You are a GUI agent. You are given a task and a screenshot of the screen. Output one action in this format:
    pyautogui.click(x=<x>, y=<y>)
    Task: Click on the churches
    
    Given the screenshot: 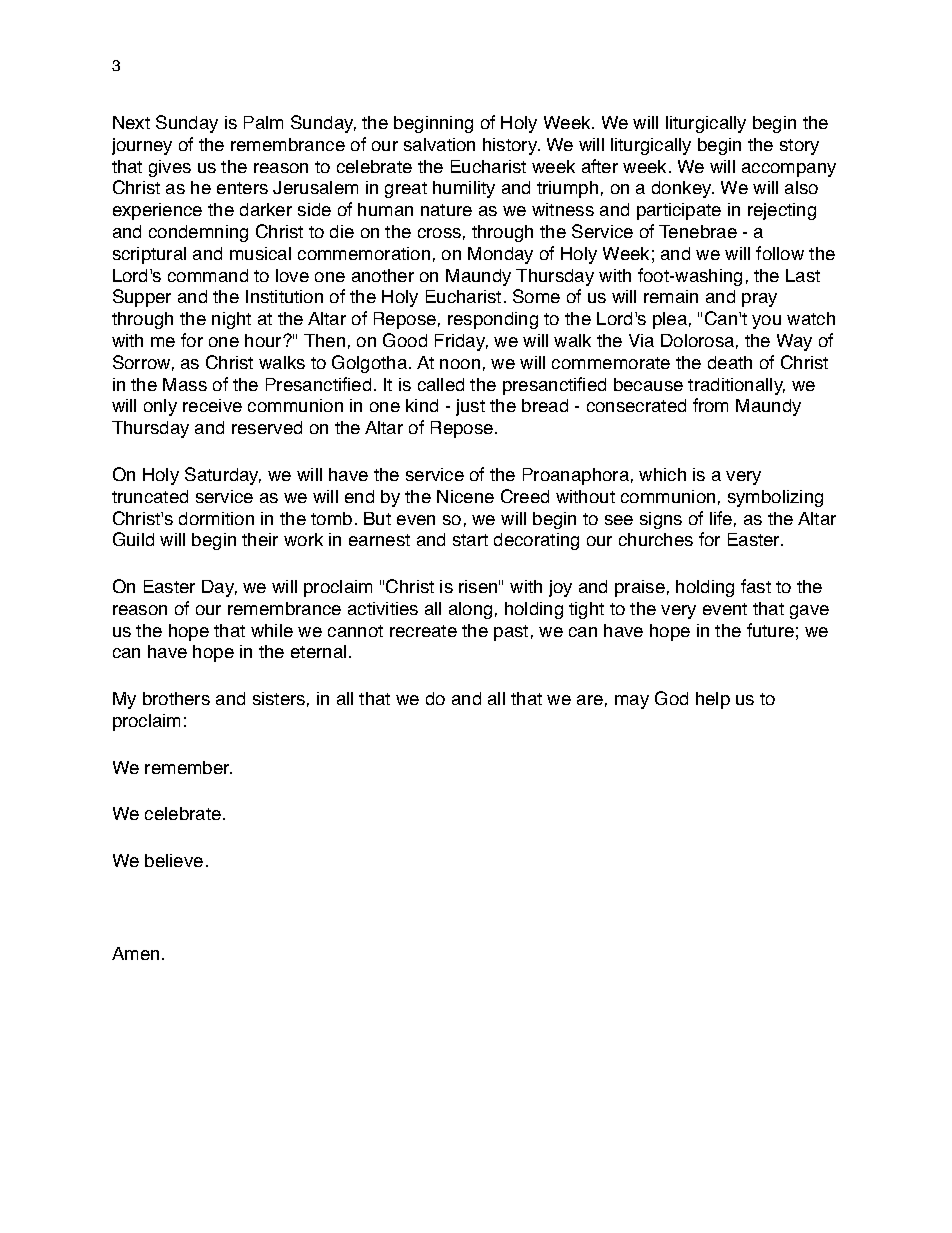 What is the action you would take?
    pyautogui.click(x=656, y=539)
